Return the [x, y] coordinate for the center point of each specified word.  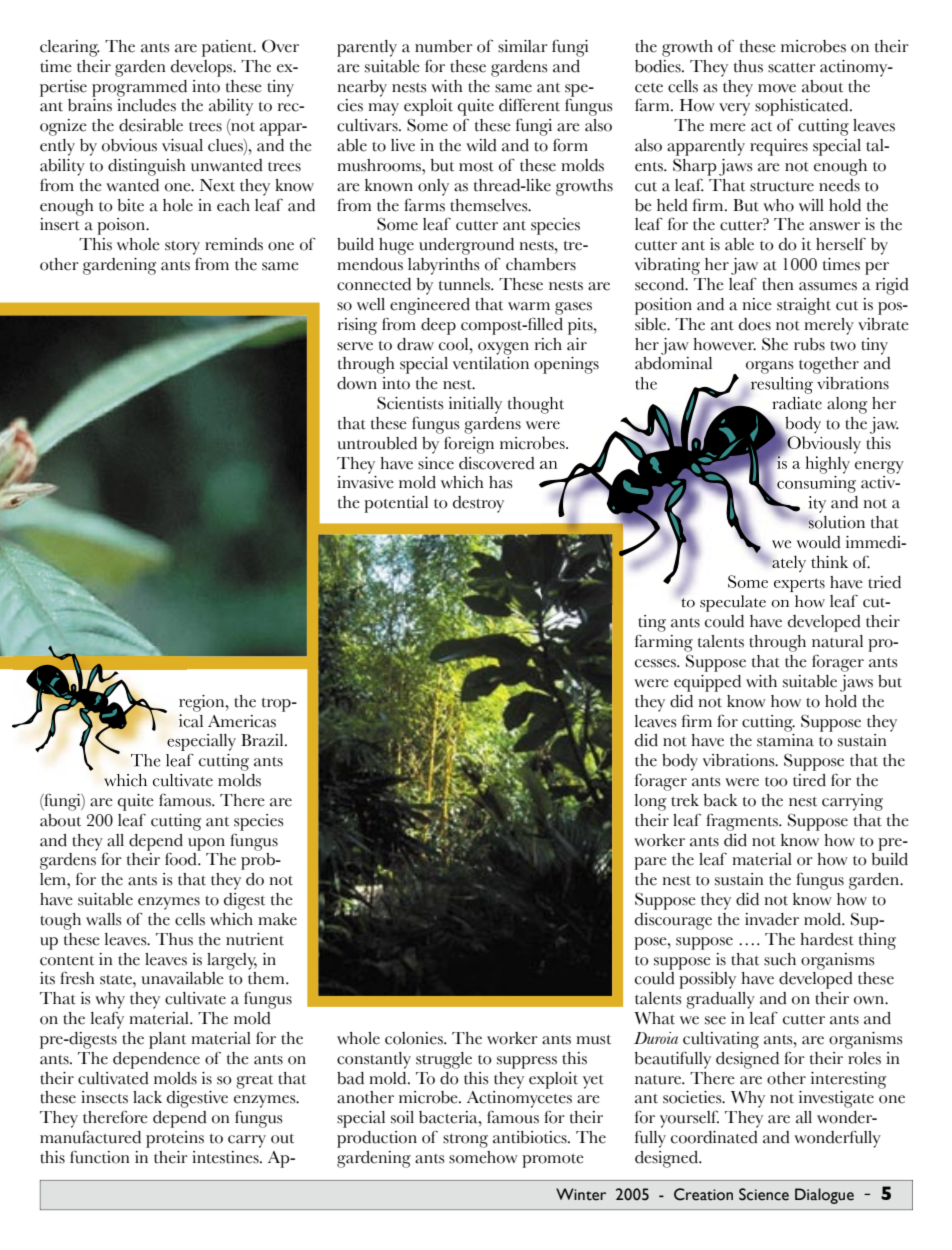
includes [146, 105]
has [501, 482]
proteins [175, 1139]
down [357, 383]
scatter [792, 68]
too [776, 782]
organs [770, 367]
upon [206, 844]
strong [465, 1141]
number [444, 46]
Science [764, 1194]
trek [685, 800]
